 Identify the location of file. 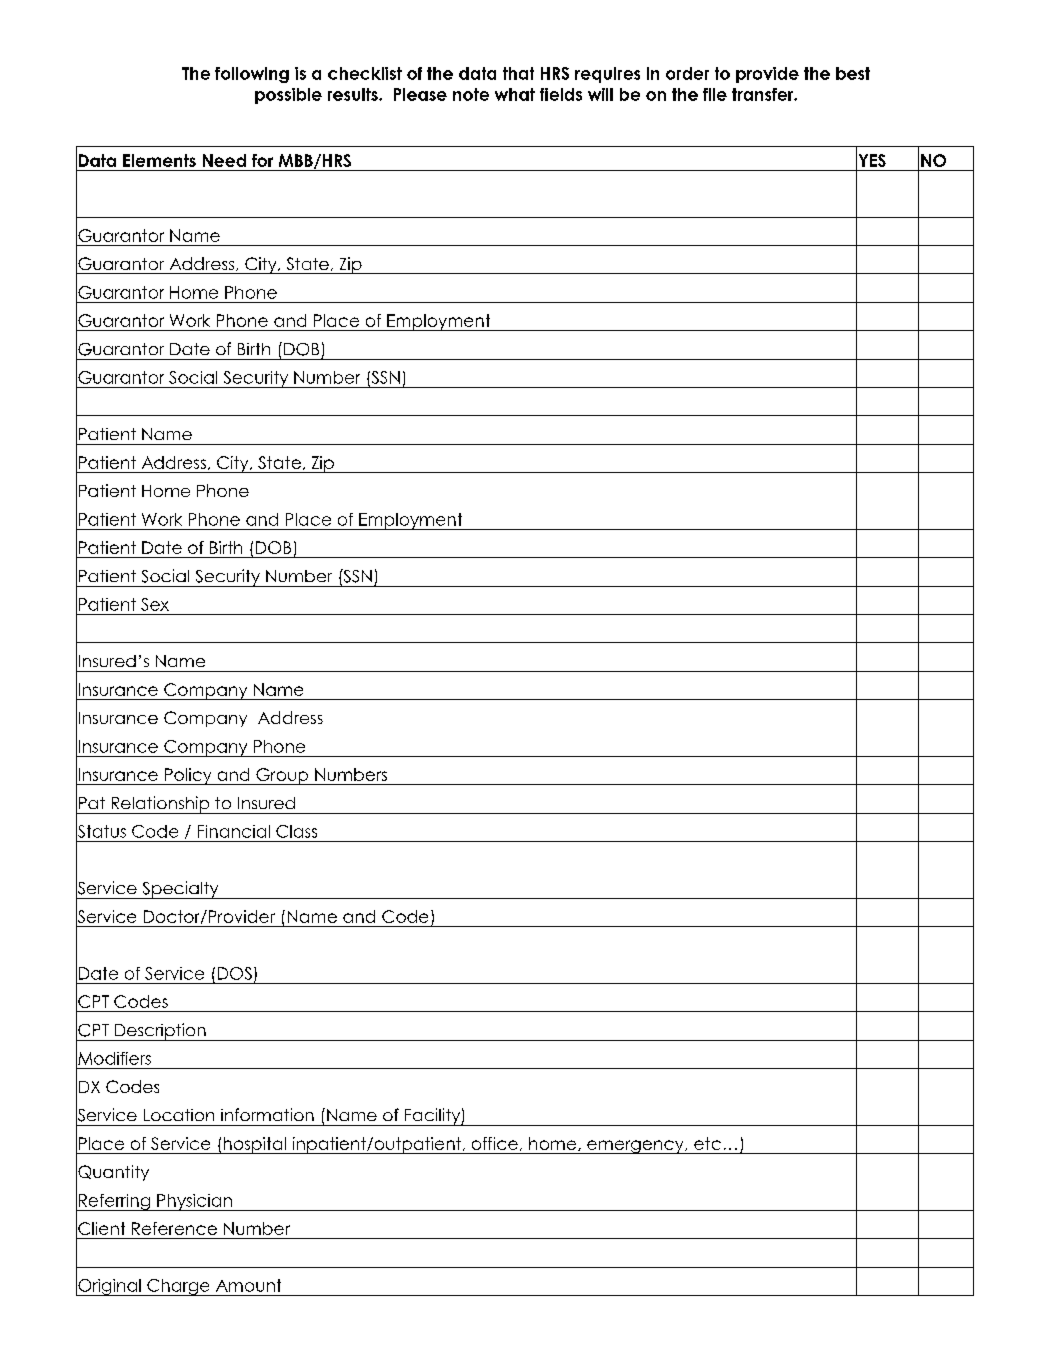
(715, 94).
